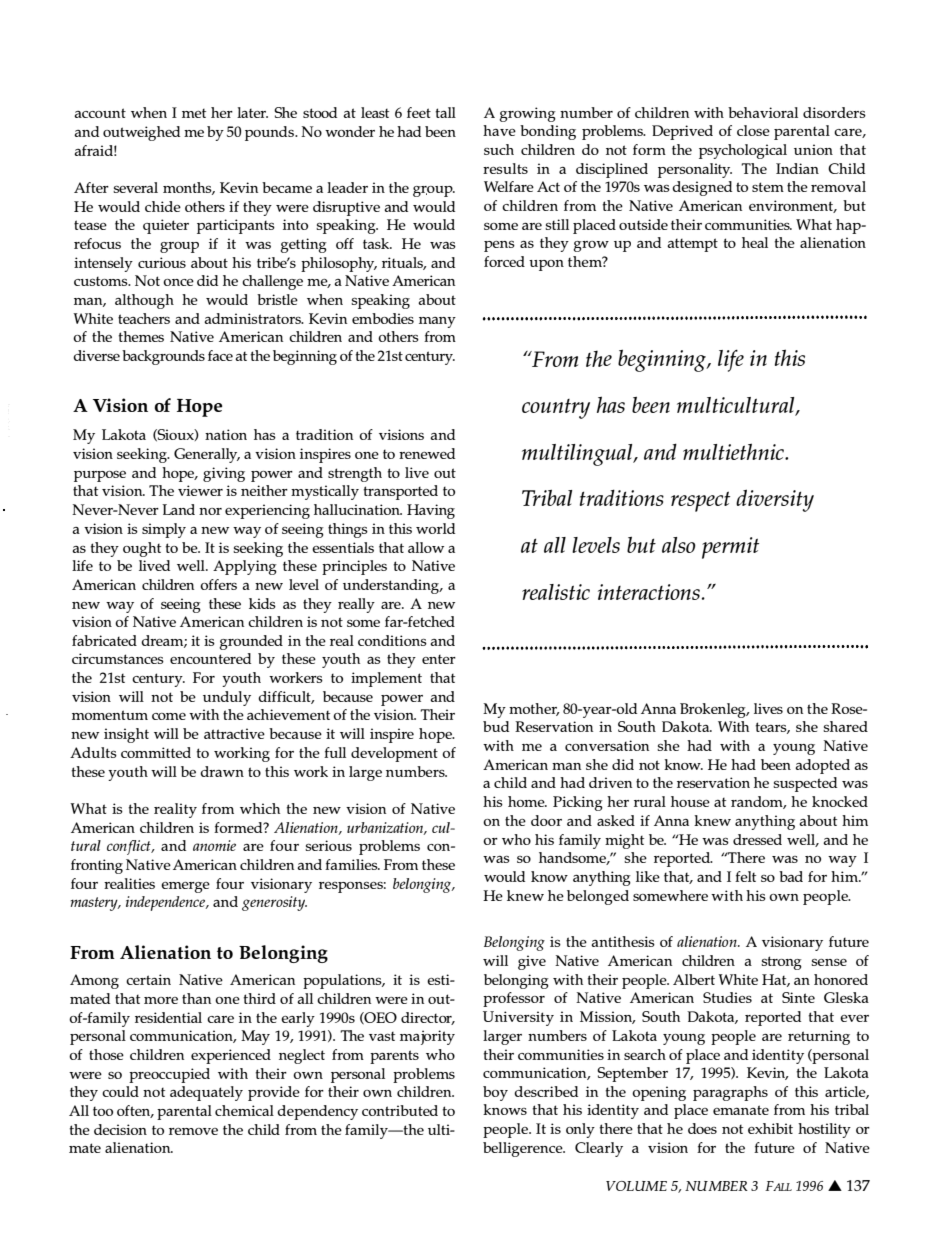  What do you see at coordinates (210, 658) in the image?
I see `encountered` at bounding box center [210, 658].
